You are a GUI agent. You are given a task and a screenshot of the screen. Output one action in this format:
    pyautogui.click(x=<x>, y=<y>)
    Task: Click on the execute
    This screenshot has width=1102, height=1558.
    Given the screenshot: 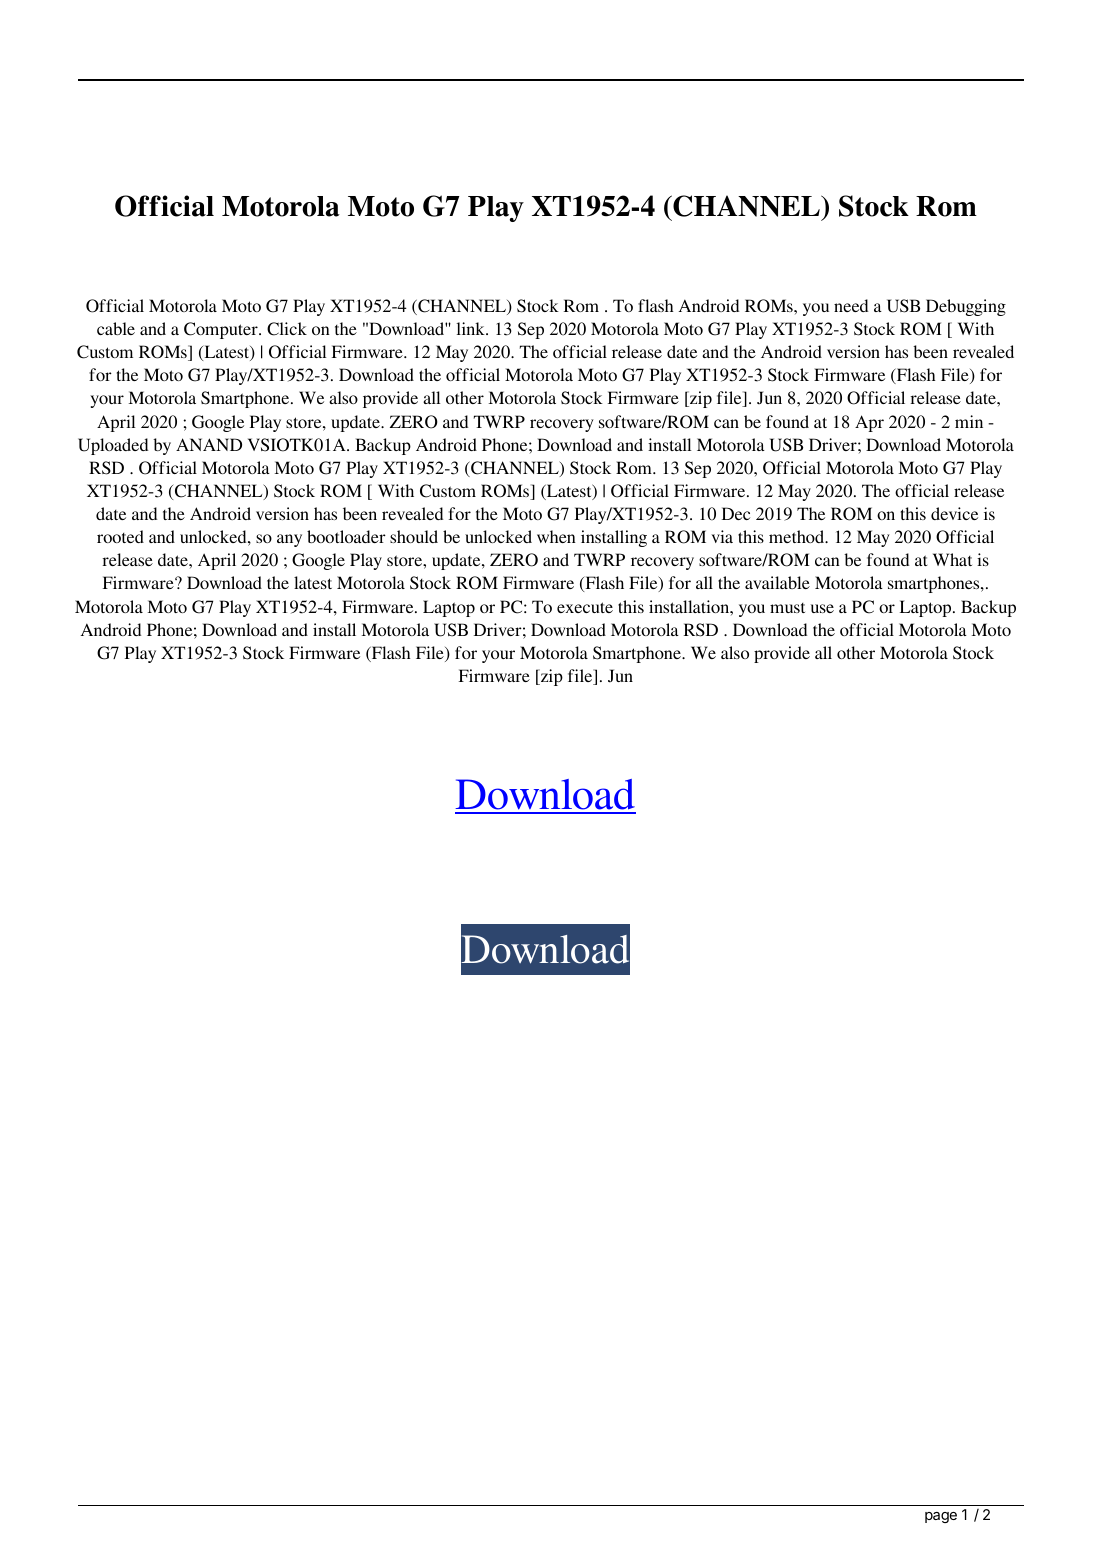 What is the action you would take?
    pyautogui.click(x=585, y=607)
